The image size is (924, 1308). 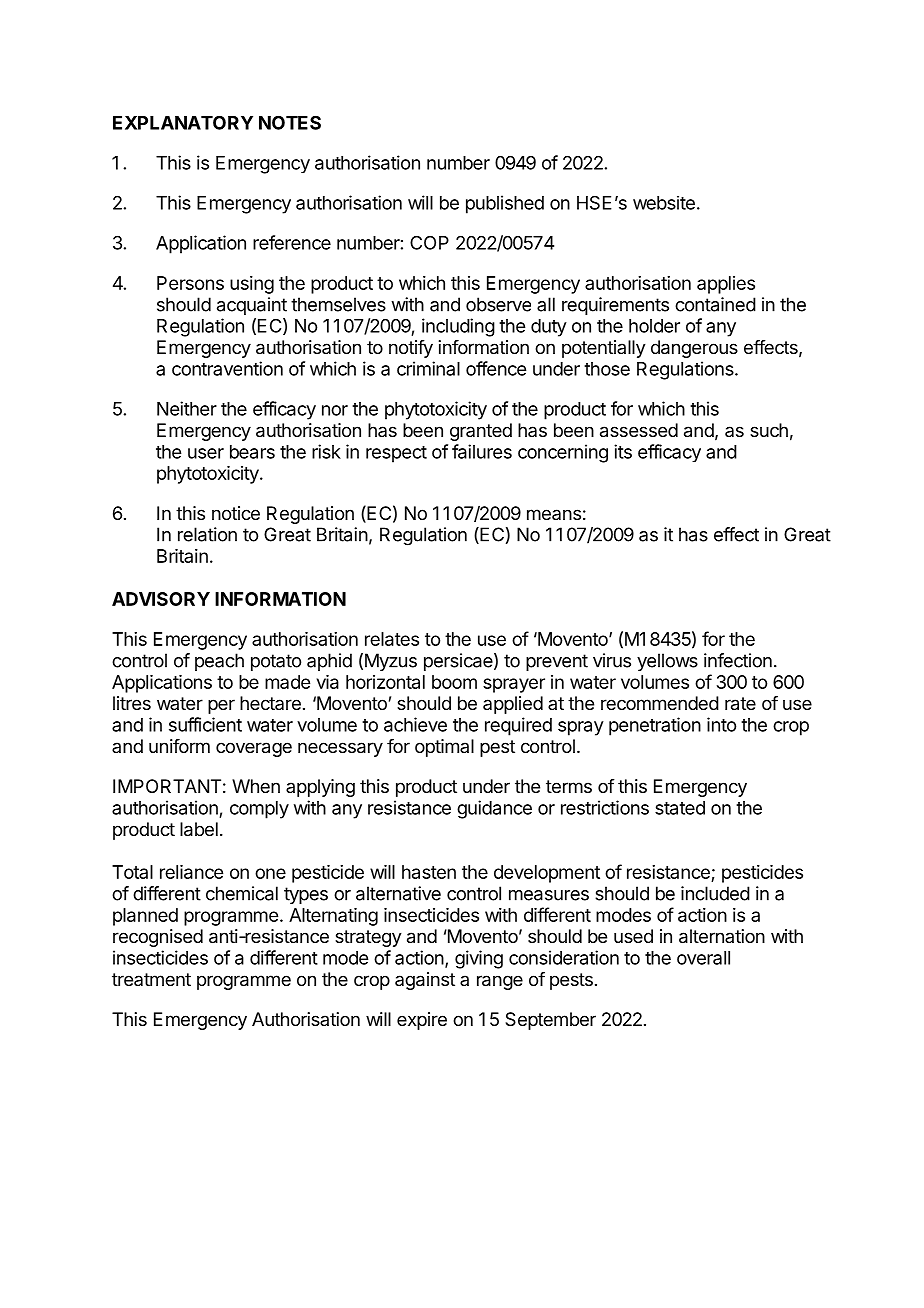 What do you see at coordinates (505, 204) in the screenshot?
I see `published` at bounding box center [505, 204].
